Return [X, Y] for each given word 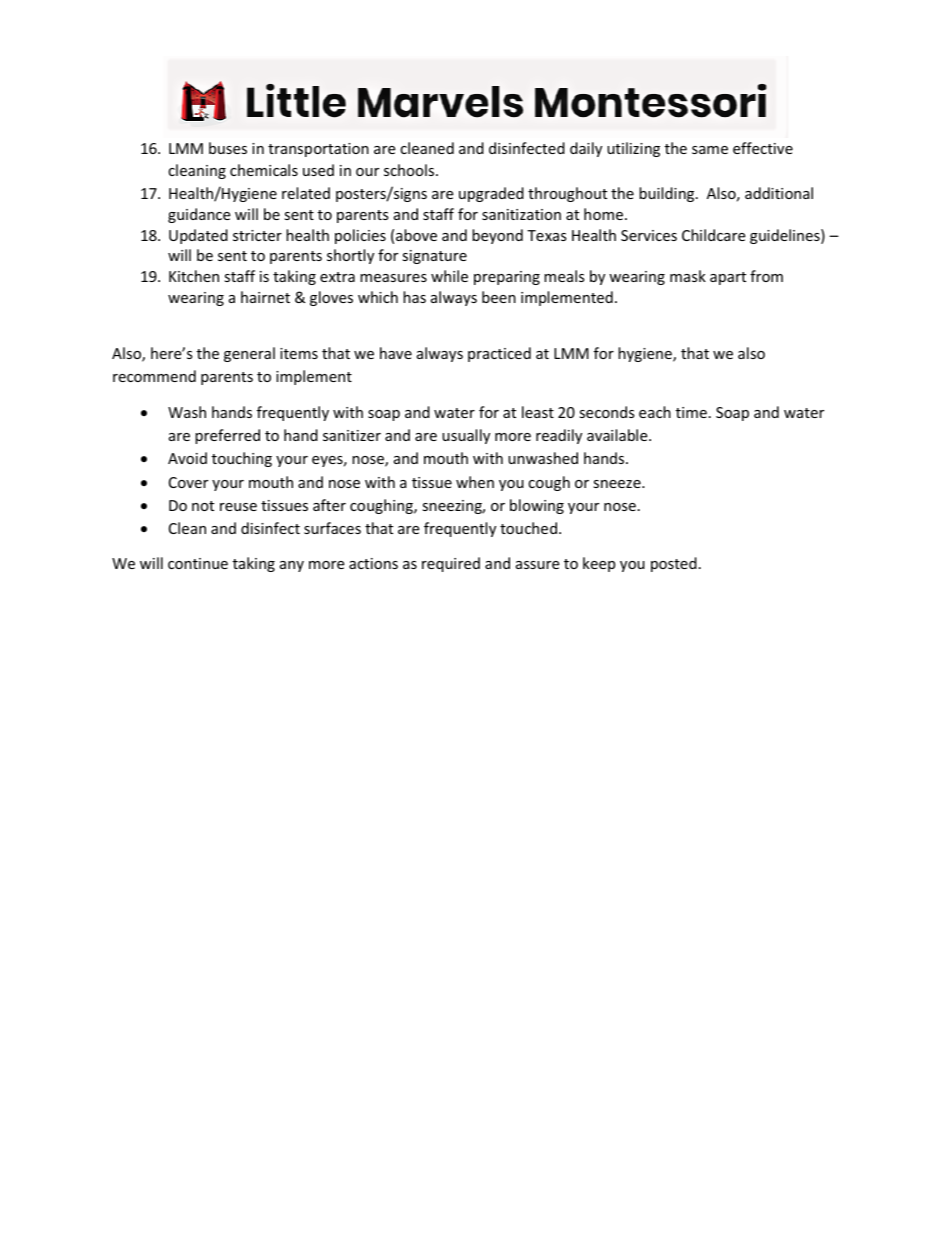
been [499, 297]
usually [466, 436]
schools [410, 170]
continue [198, 563]
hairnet [265, 297]
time [691, 412]
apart [728, 278]
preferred [227, 436]
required [451, 564]
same [710, 150]
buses [228, 148]
